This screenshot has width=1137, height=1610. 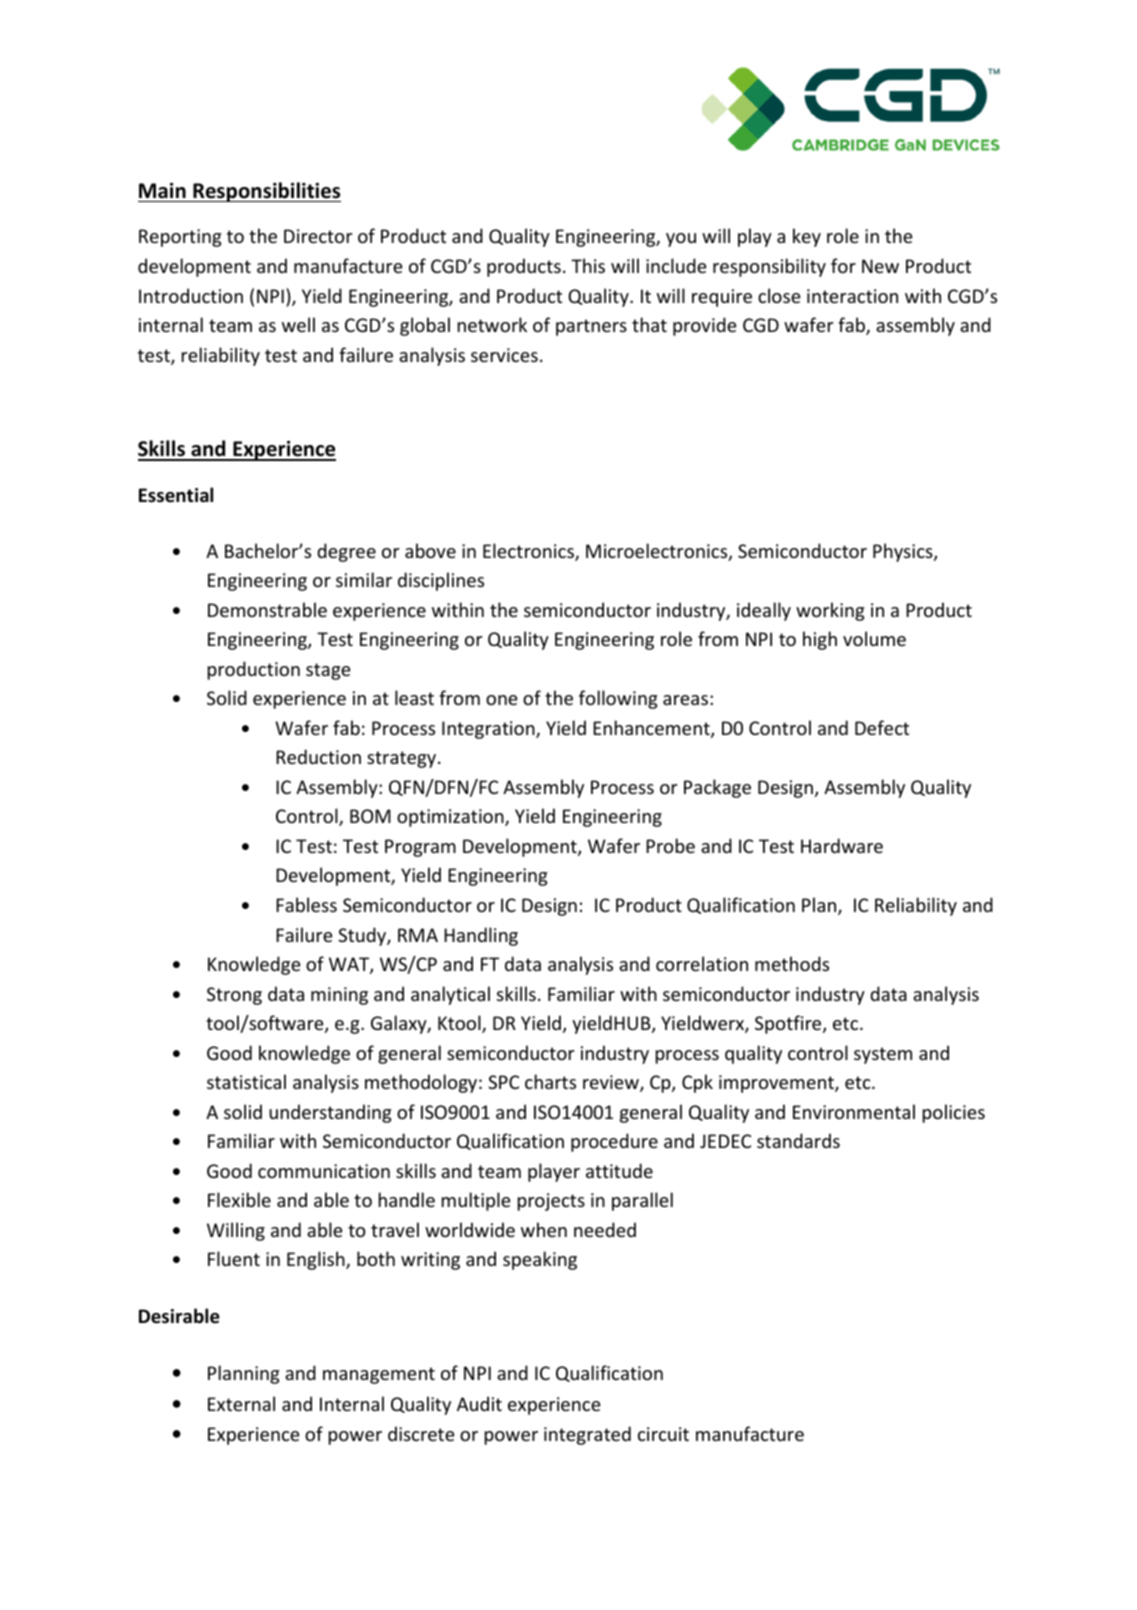 I want to click on Hardware, so click(x=842, y=845).
